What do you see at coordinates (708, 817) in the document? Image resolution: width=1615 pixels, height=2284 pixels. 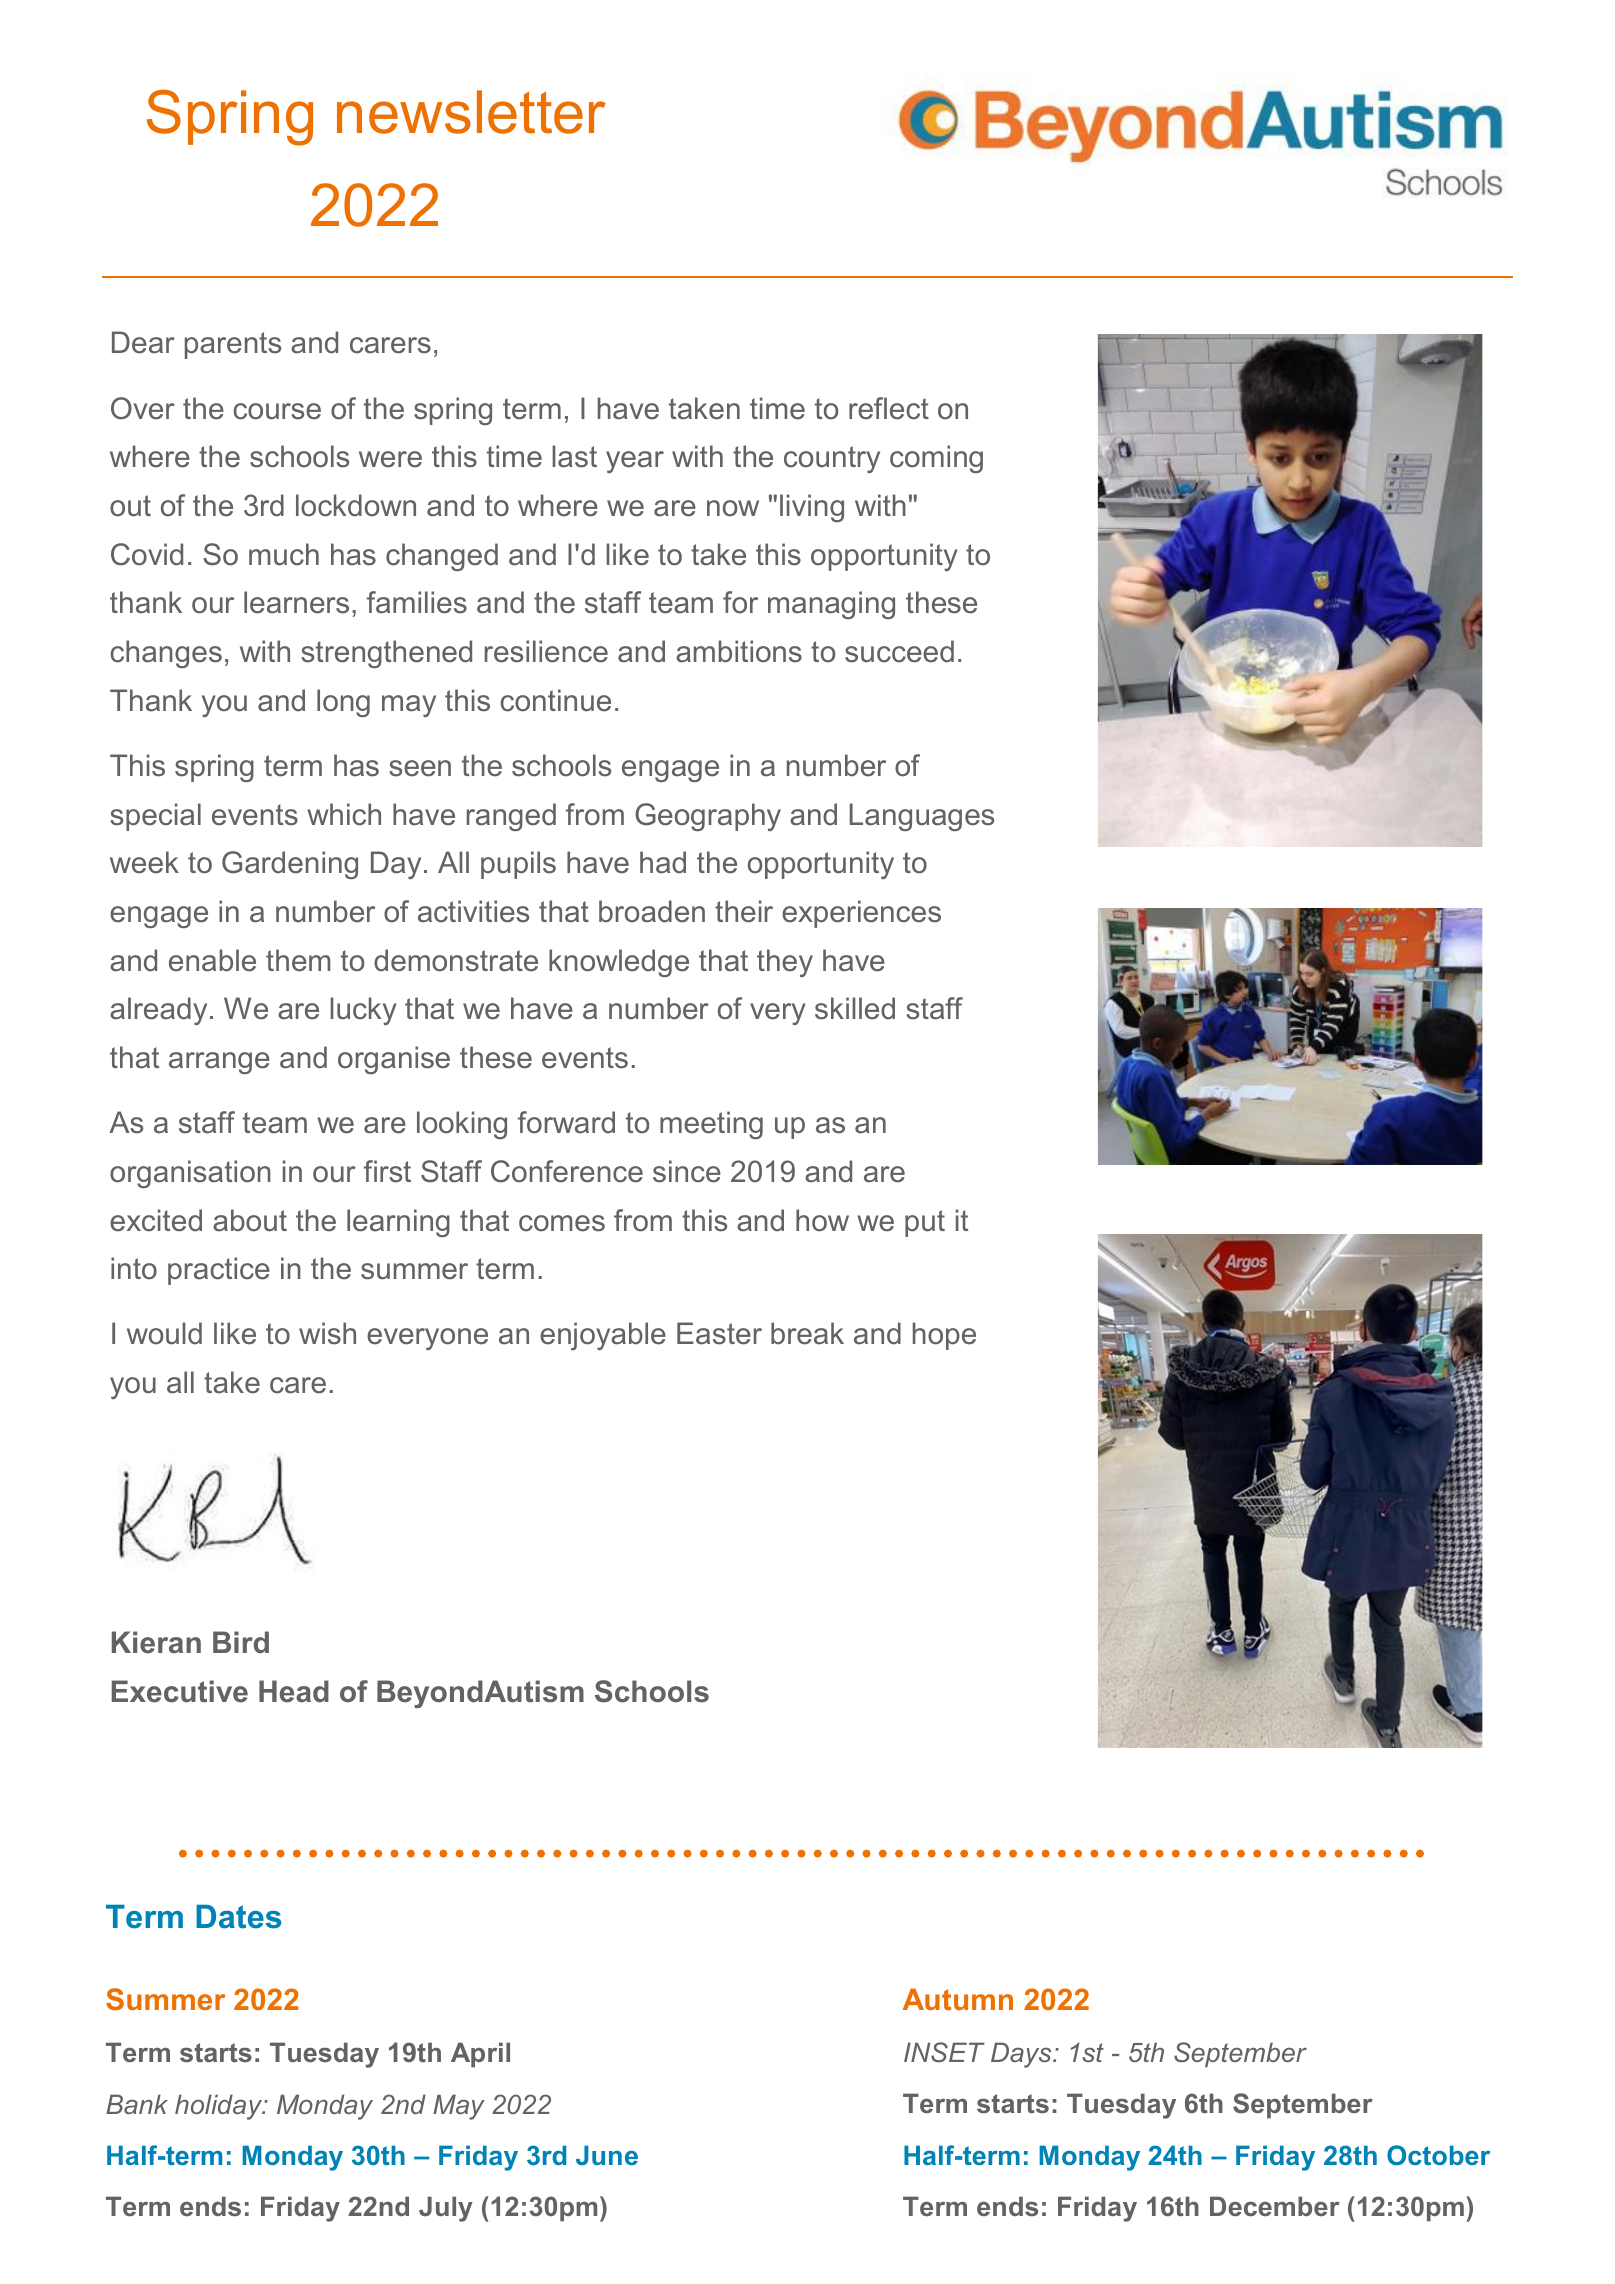 I see `Geography` at bounding box center [708, 817].
